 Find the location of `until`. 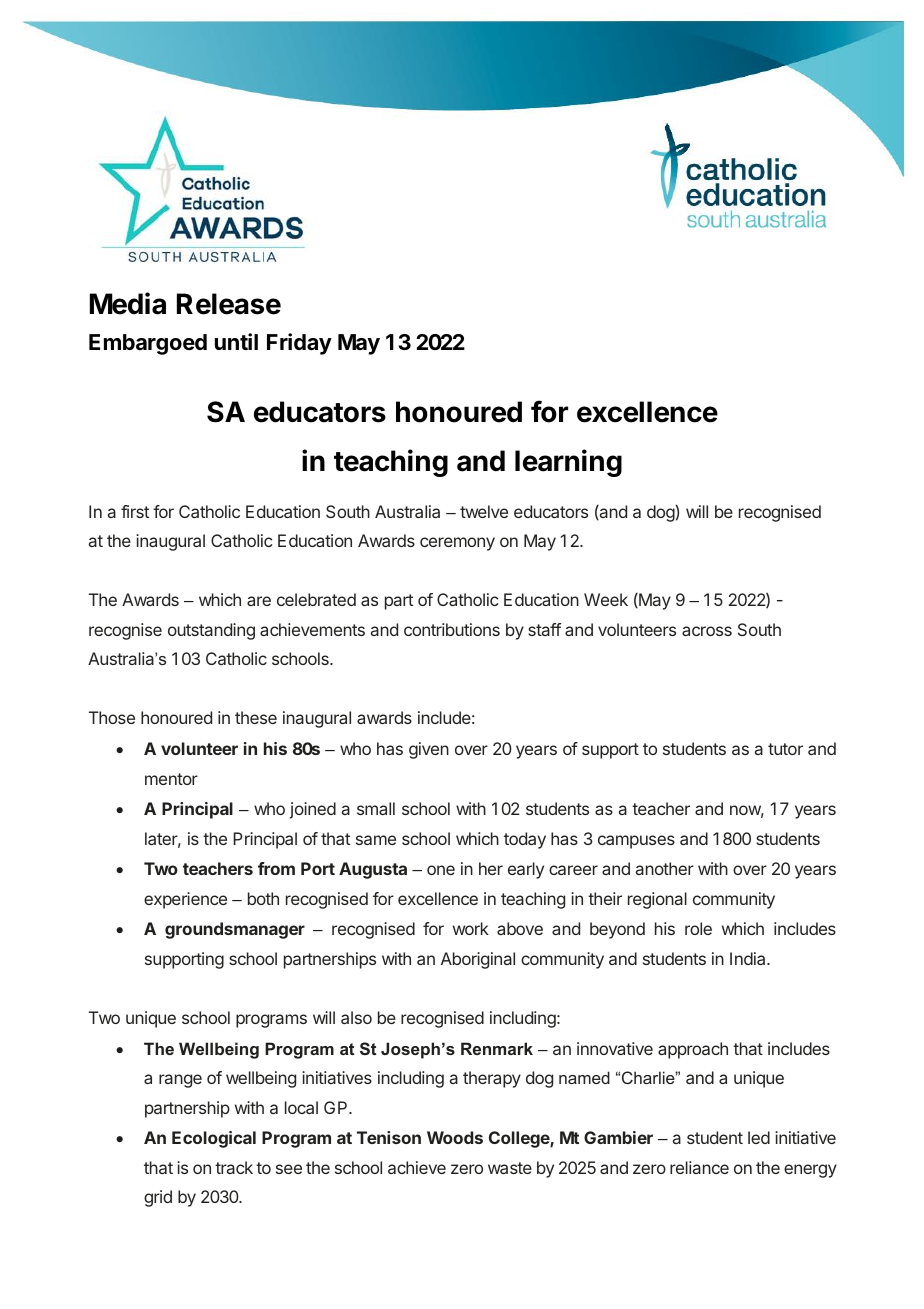

until is located at coordinates (236, 341).
